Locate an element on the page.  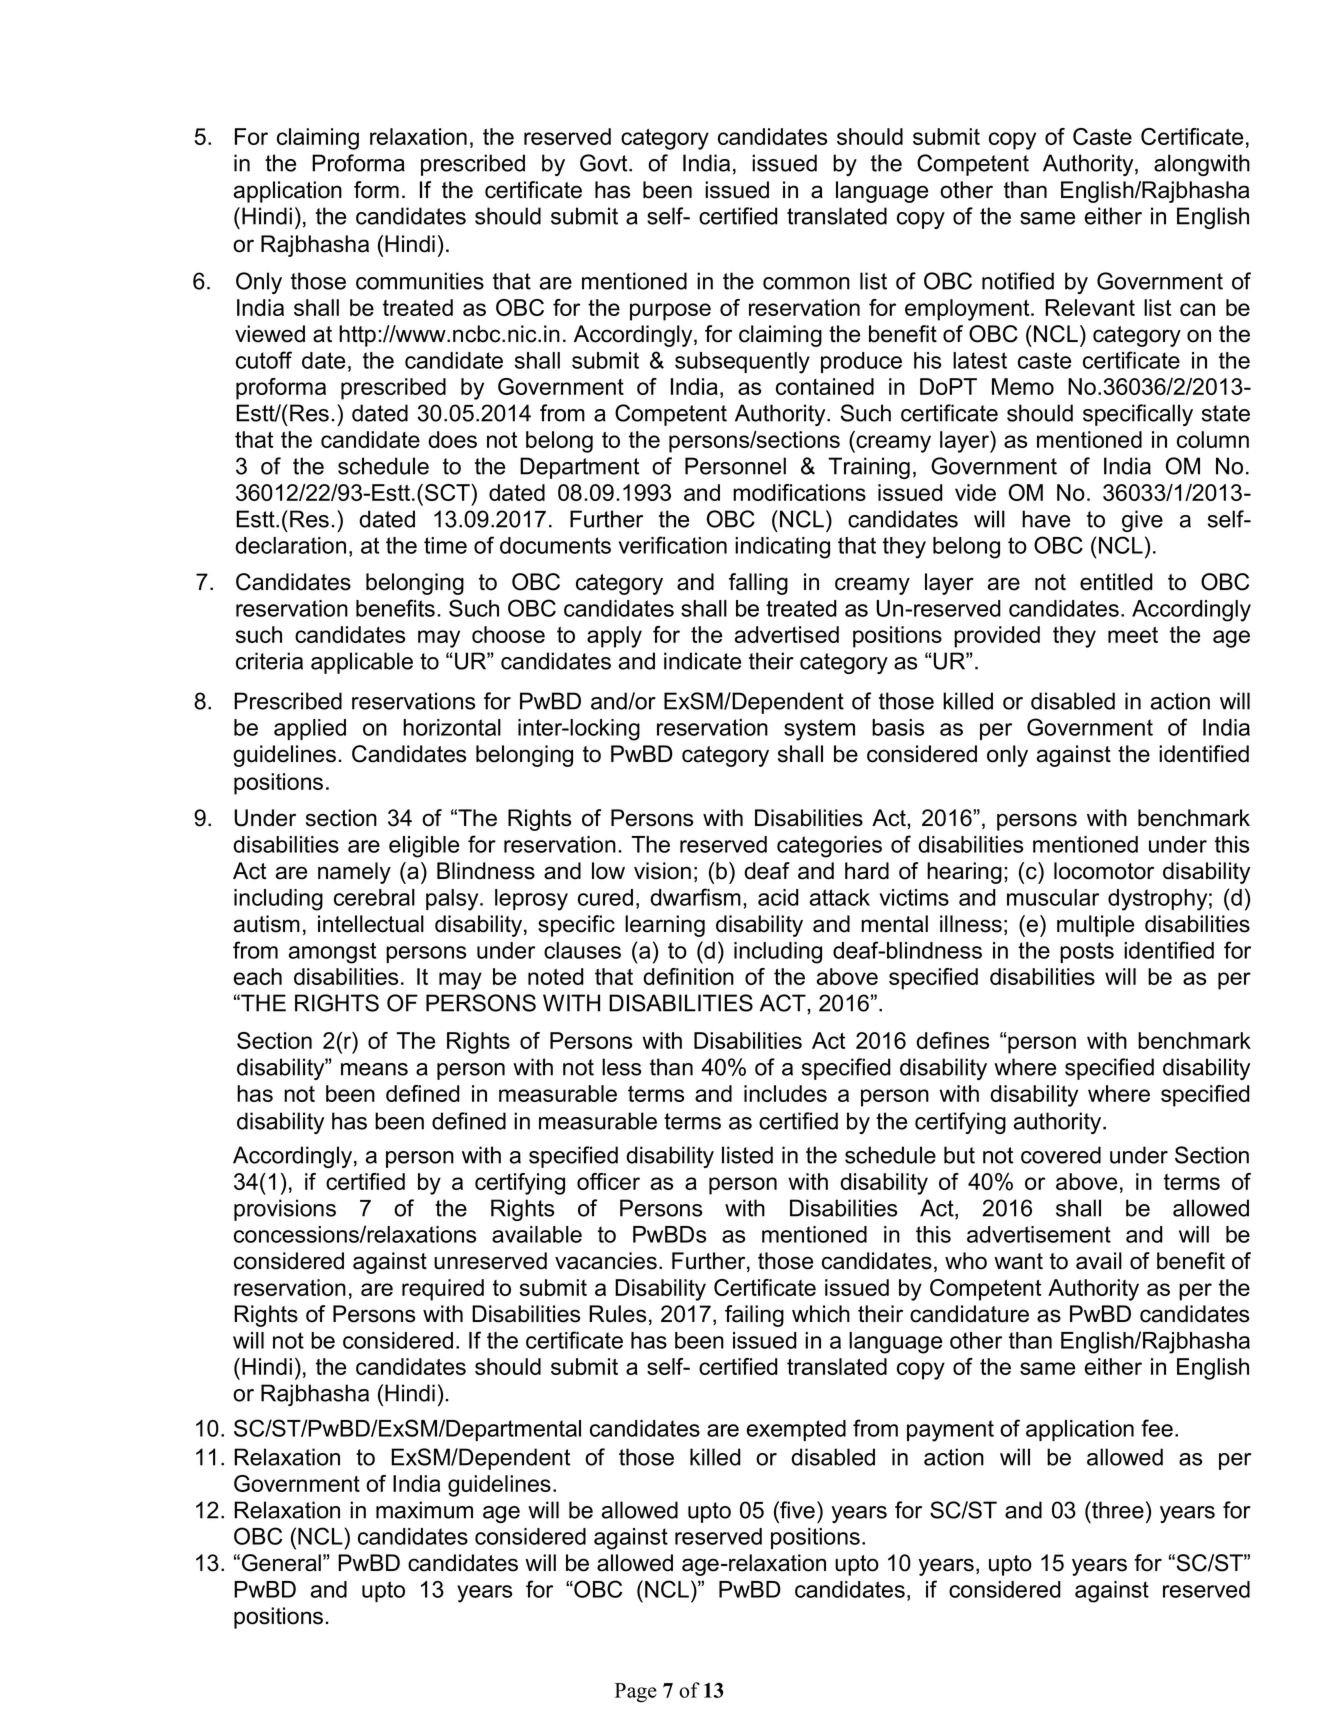
communities is located at coordinates (420, 281).
